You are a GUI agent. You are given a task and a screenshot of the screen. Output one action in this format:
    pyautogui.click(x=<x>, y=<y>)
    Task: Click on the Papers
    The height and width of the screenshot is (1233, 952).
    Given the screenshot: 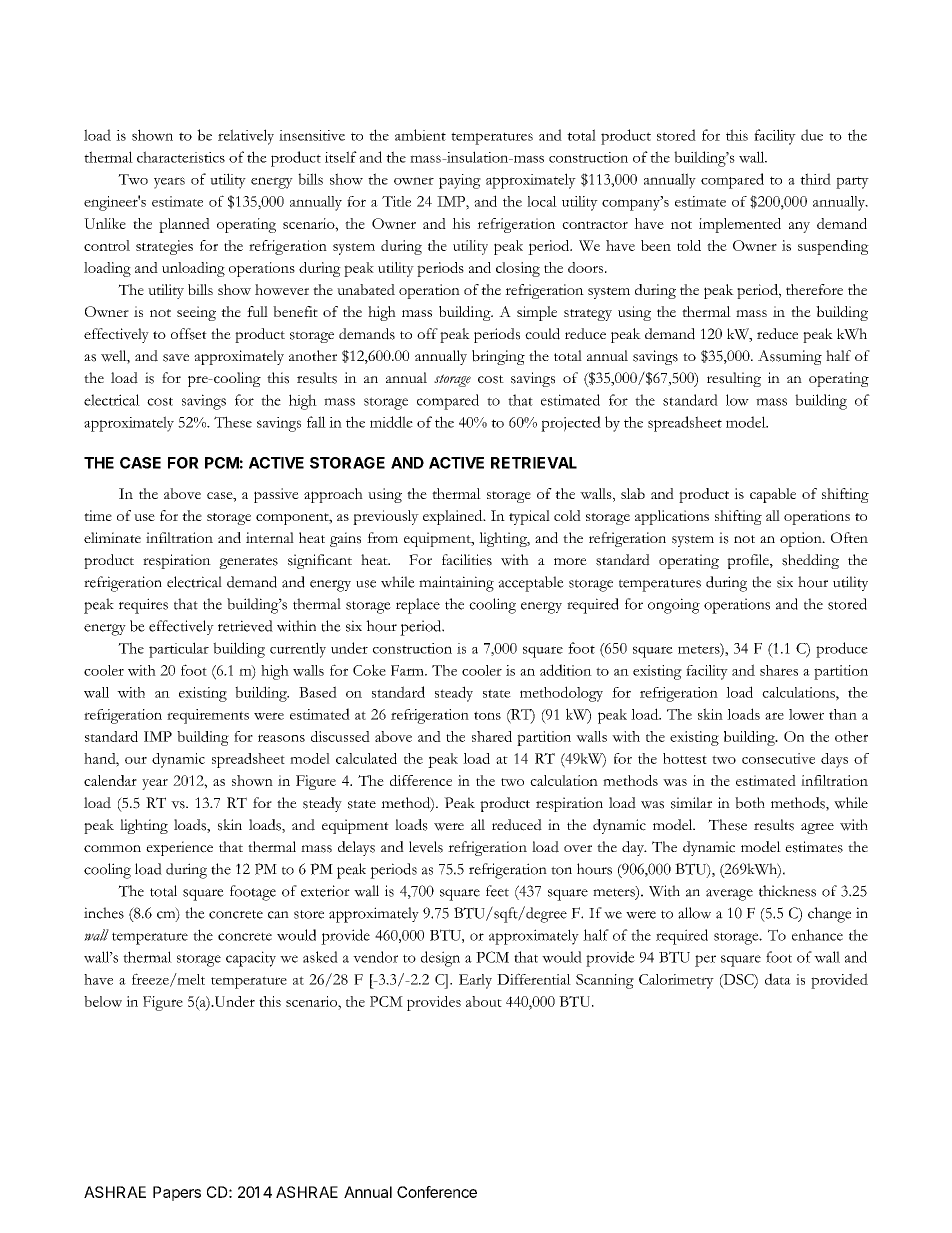 What is the action you would take?
    pyautogui.click(x=177, y=1193)
